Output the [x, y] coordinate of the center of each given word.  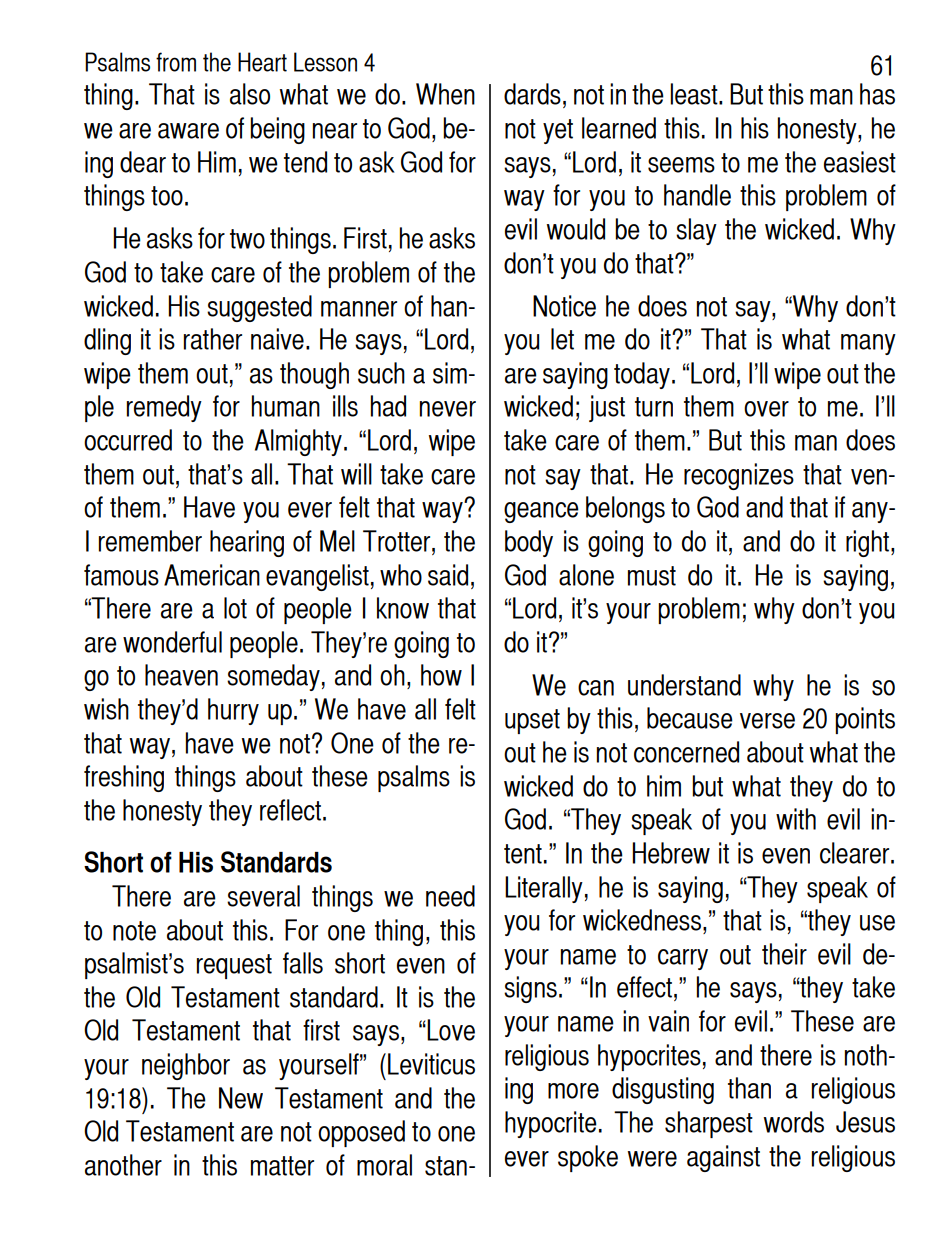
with [796, 819]
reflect [290, 810]
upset [532, 721]
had [388, 406]
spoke [588, 1158]
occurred [128, 440]
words [794, 1122]
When [445, 94]
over [766, 409]
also [250, 94]
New [241, 1098]
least [695, 94]
